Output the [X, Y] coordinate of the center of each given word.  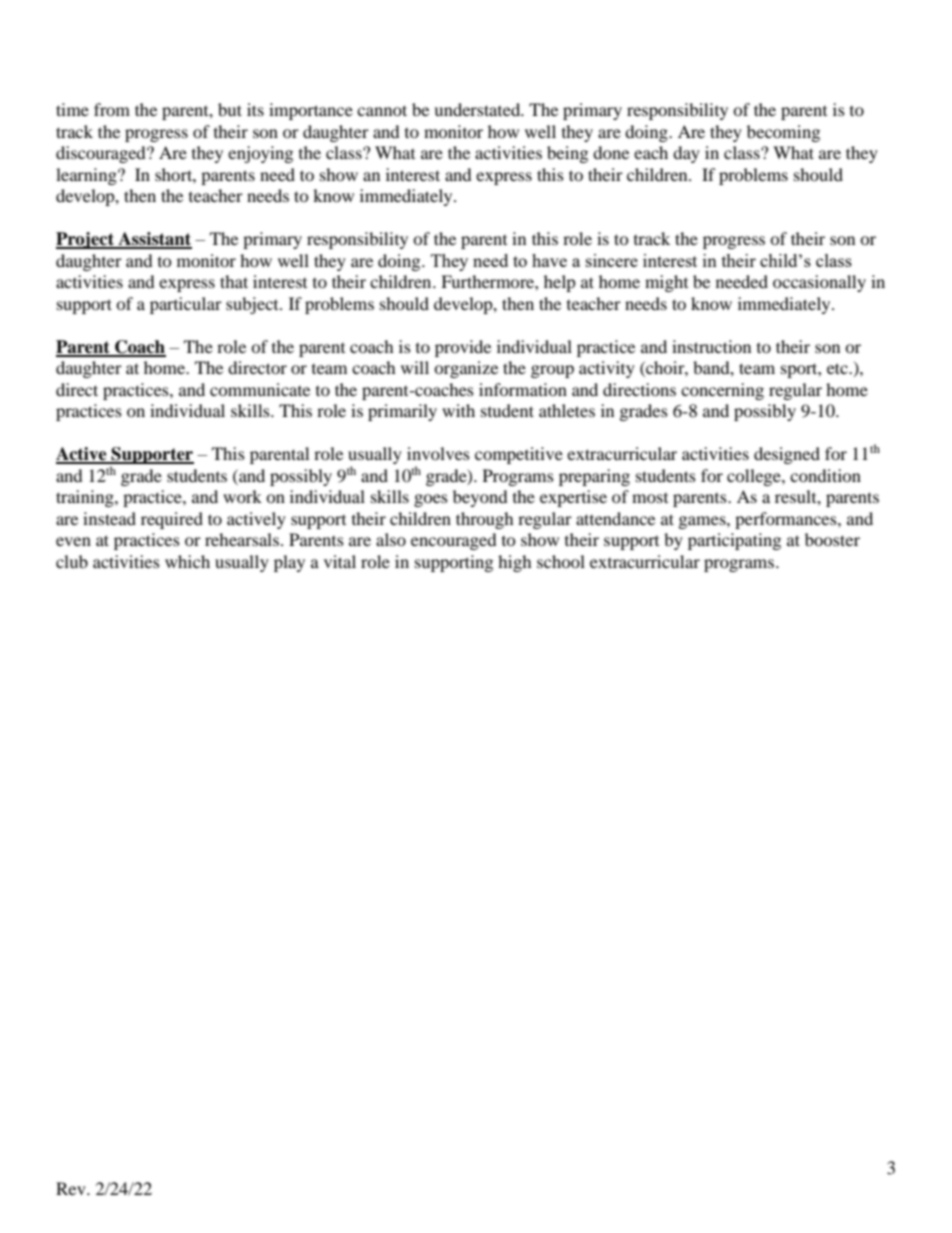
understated [478, 109]
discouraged [102, 154]
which [187, 561]
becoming [783, 133]
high [515, 563]
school [561, 561]
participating [734, 541]
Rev [72, 1188]
